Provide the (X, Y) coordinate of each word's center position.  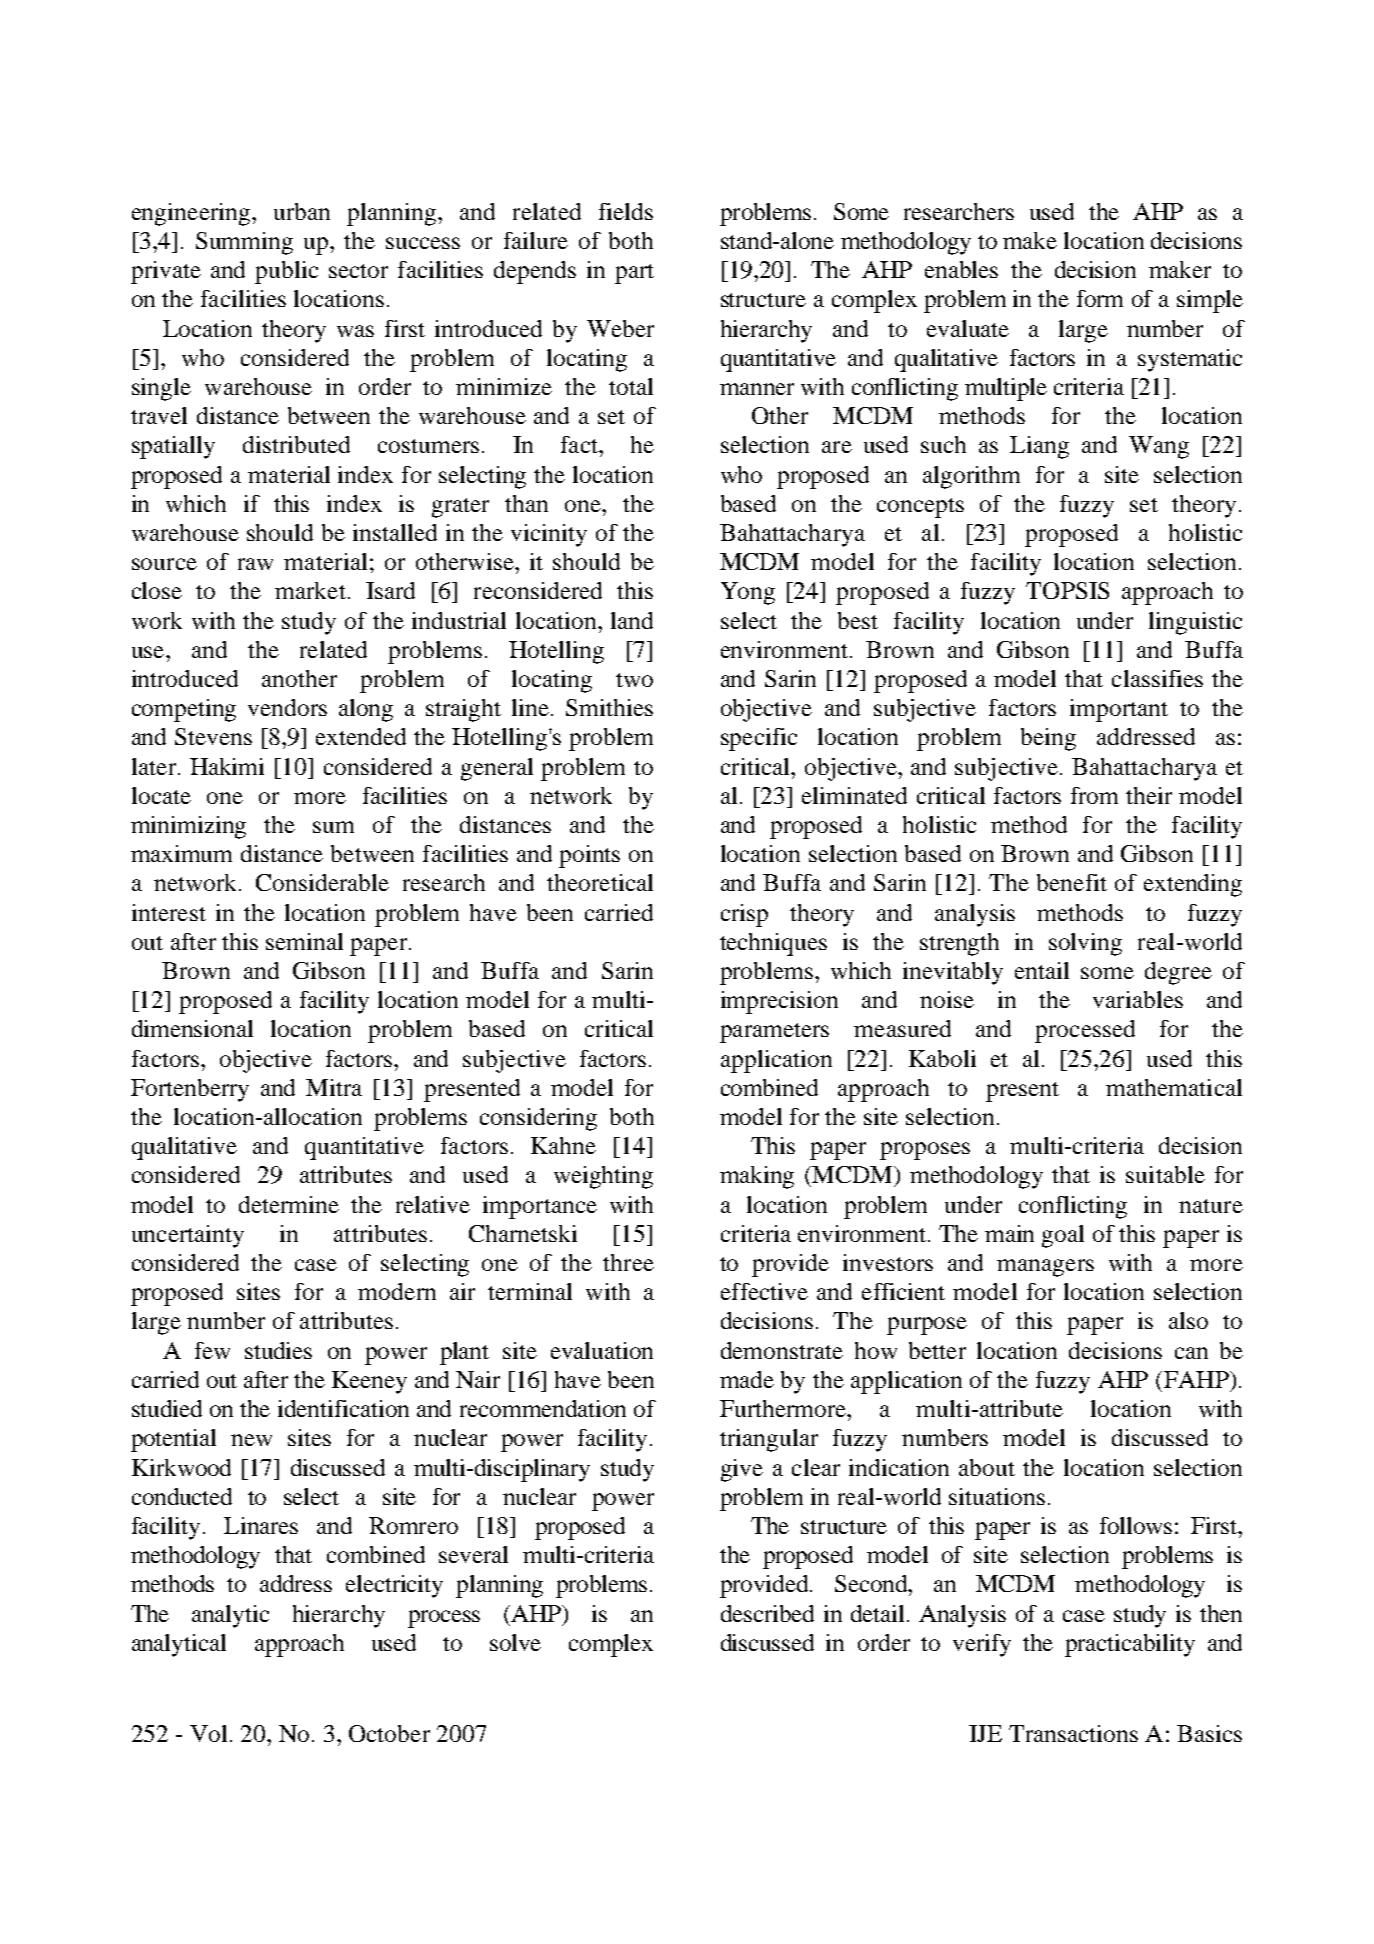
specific (759, 739)
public (286, 272)
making (757, 1177)
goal (1063, 1236)
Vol (208, 1733)
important (1119, 710)
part (634, 274)
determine (289, 1204)
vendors (287, 707)
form (1100, 298)
